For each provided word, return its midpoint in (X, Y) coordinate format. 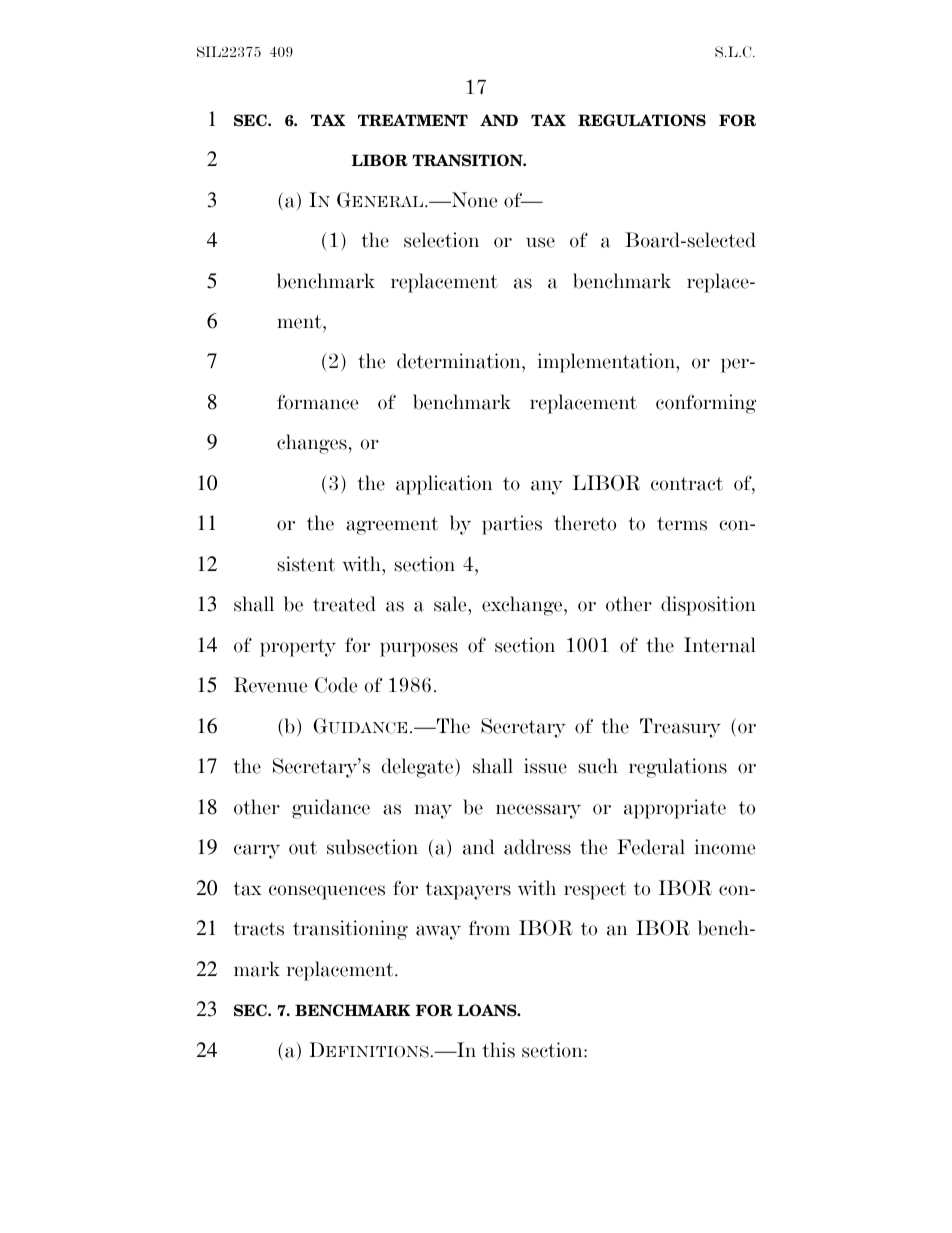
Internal (720, 645)
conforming (706, 404)
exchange (523, 606)
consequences (327, 892)
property (298, 648)
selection (441, 240)
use (540, 242)
